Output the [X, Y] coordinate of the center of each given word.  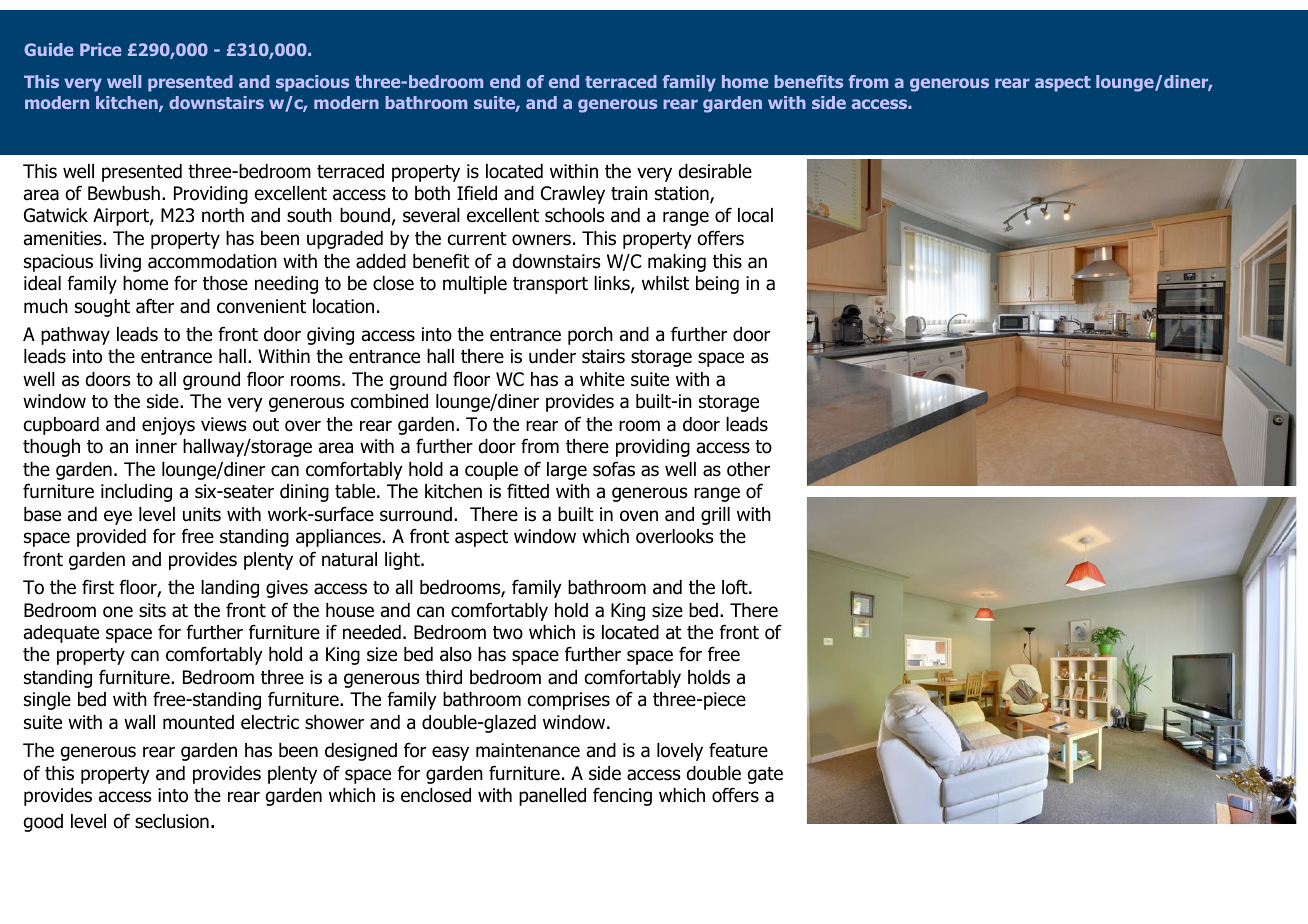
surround [416, 514]
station [683, 194]
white [602, 379]
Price [100, 49]
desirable [715, 171]
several [431, 215]
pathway [75, 336]
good [43, 823]
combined [389, 401]
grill [715, 516]
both [432, 193]
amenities [64, 238]
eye [118, 517]
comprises [569, 701]
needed [372, 632]
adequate [61, 634]
